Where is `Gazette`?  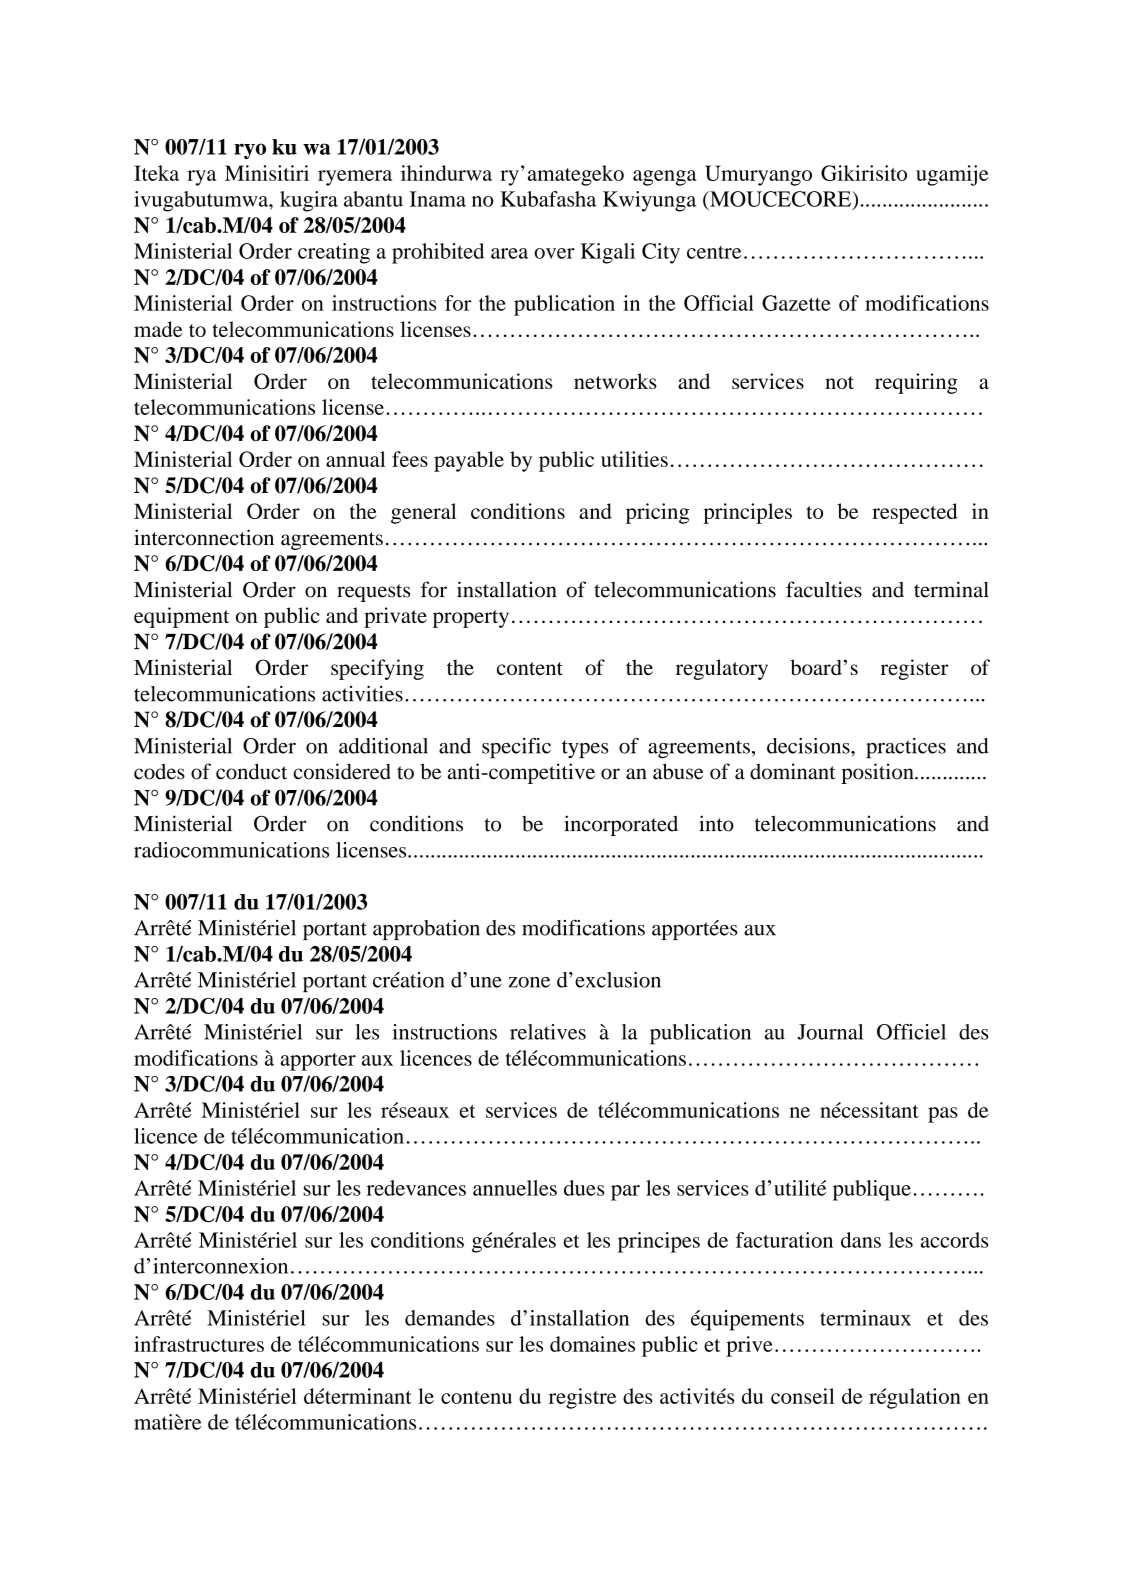 Gazette is located at coordinates (796, 303).
